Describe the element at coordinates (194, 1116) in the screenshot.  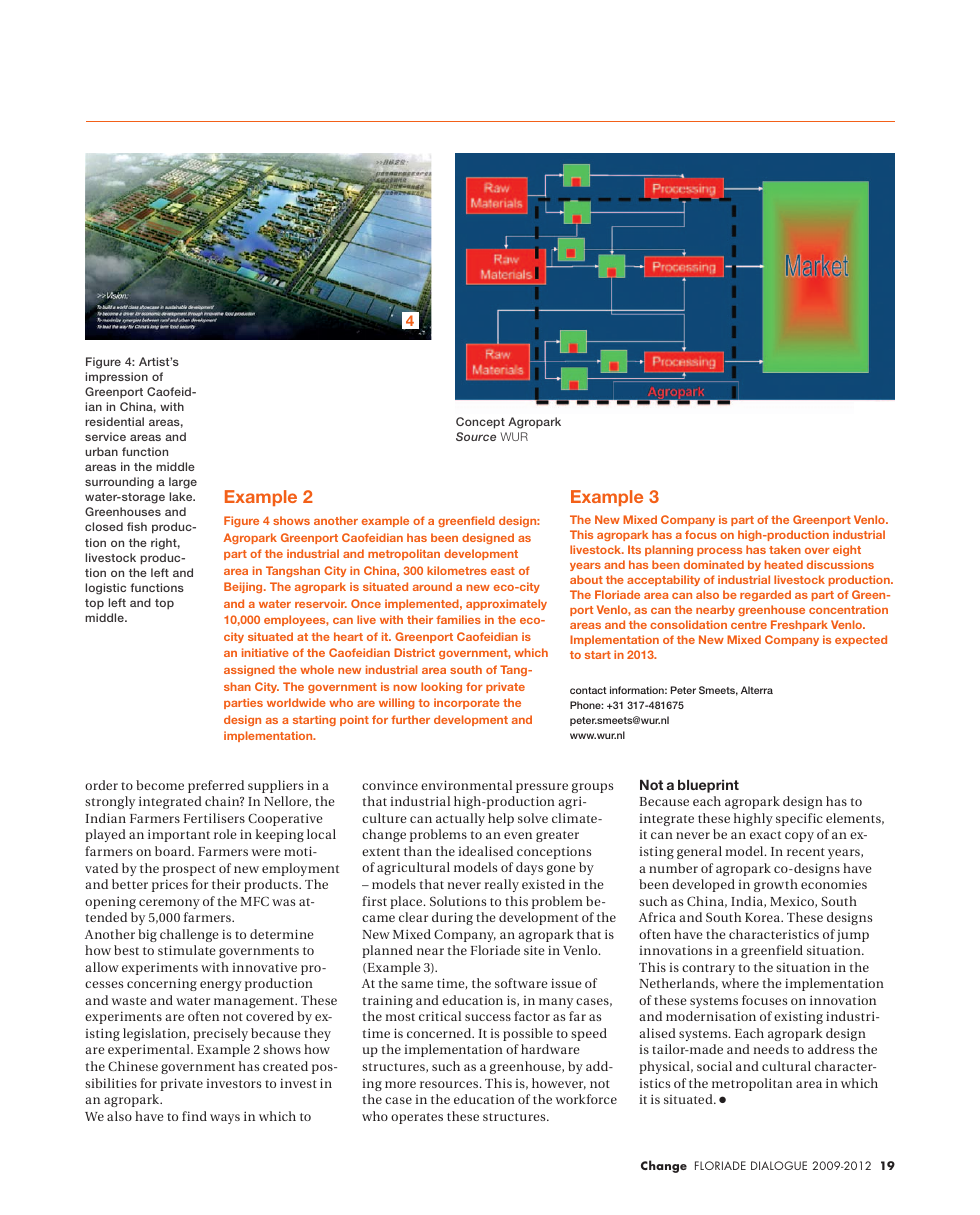
I see `find` at that location.
